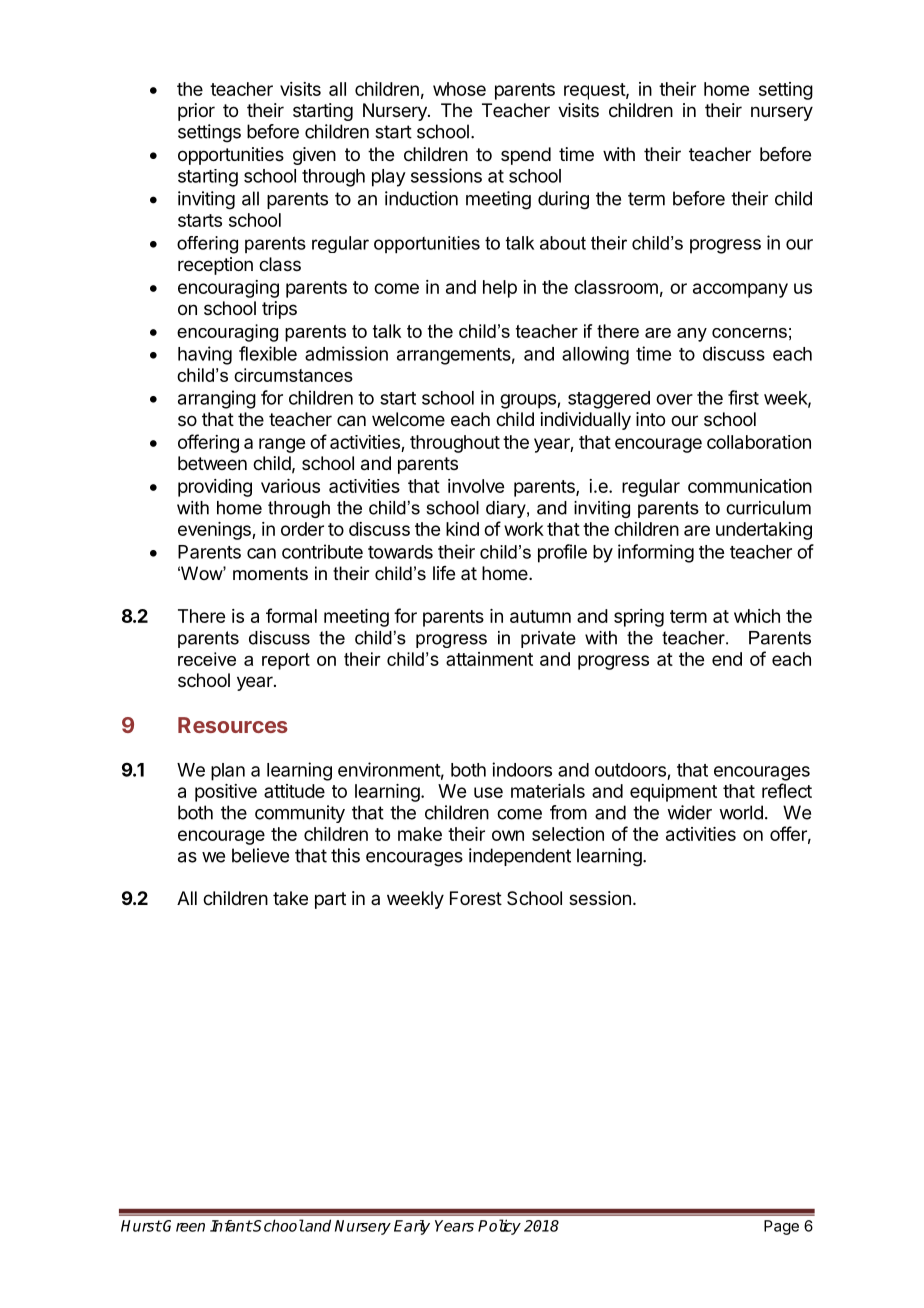  I want to click on during, so click(563, 200).
